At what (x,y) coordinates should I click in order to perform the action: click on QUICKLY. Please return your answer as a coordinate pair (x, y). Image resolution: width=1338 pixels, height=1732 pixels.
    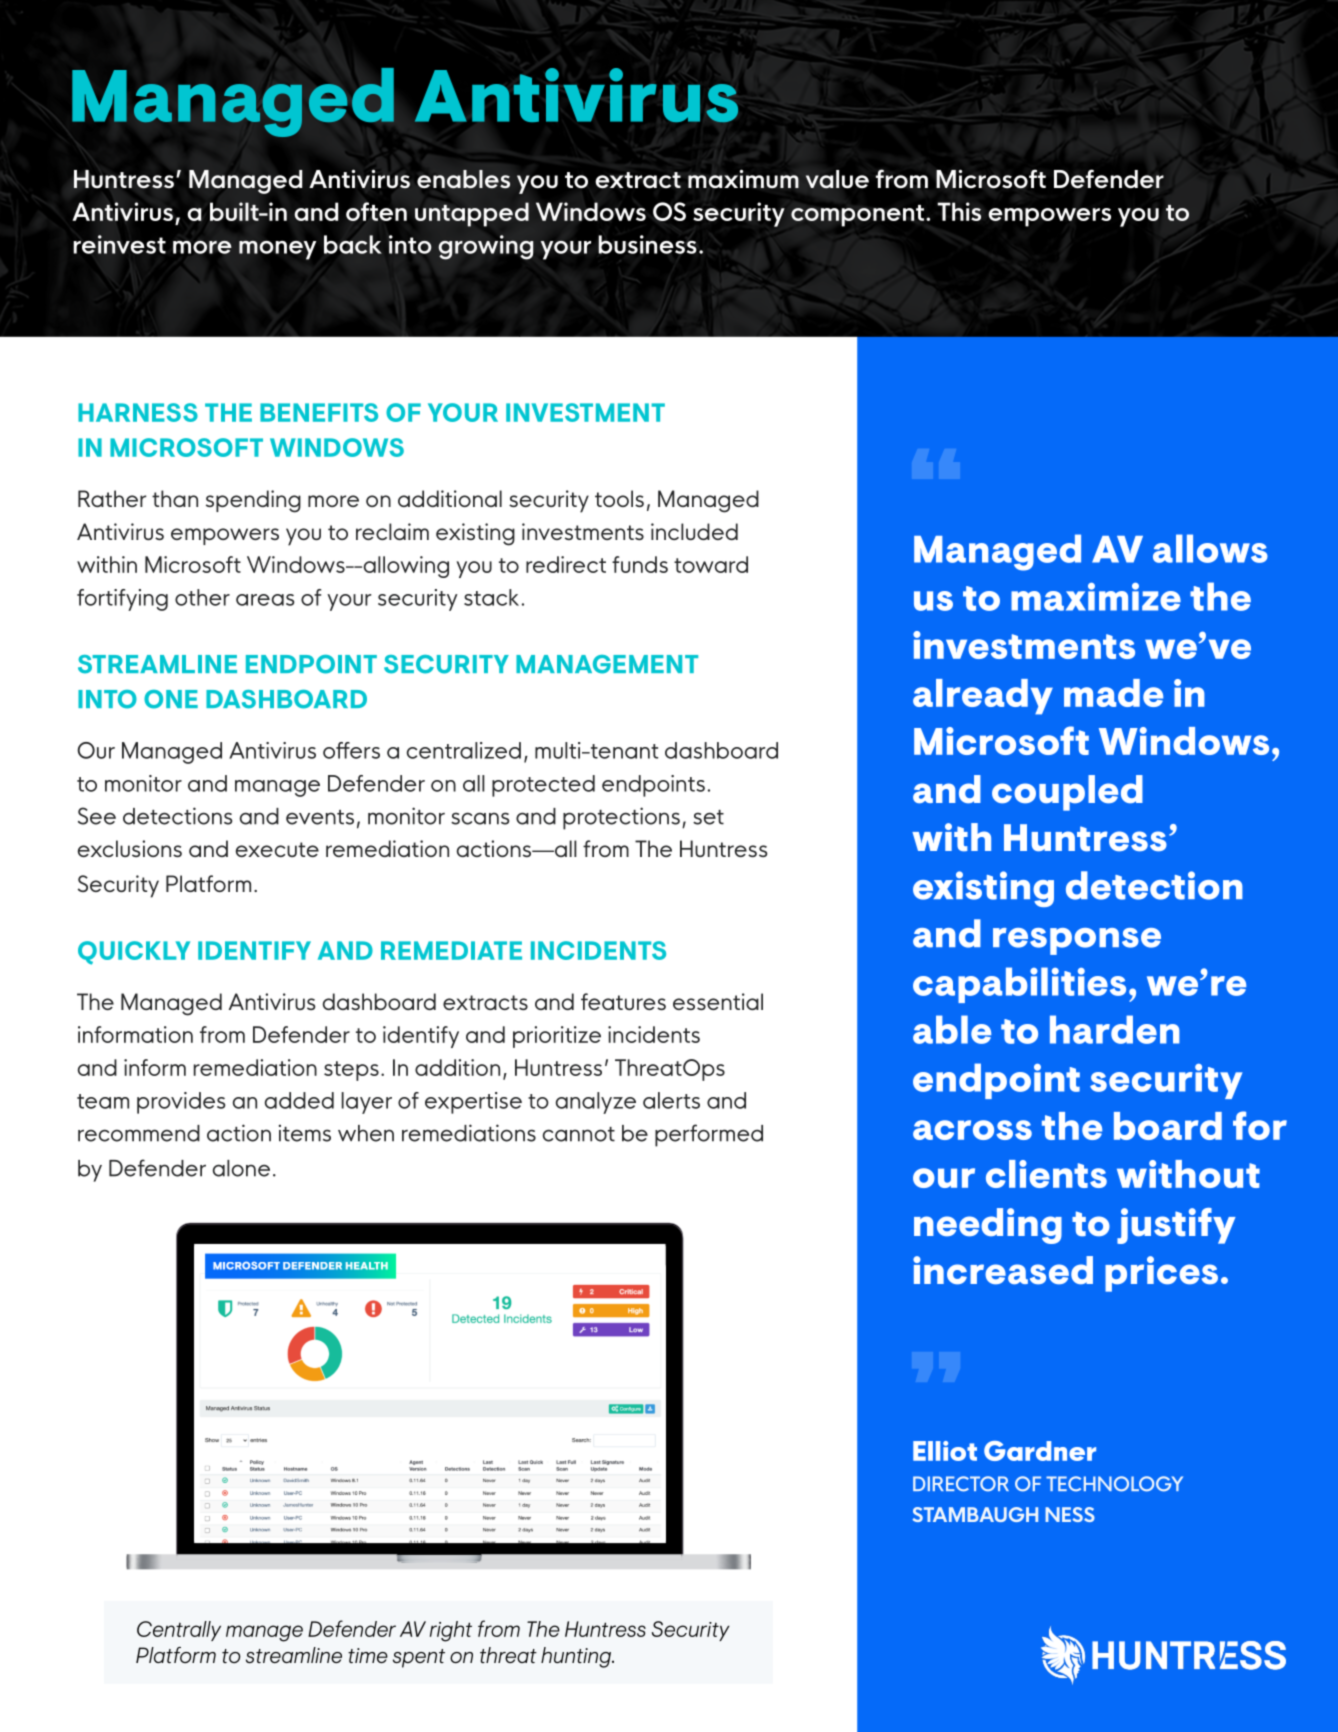
    Looking at the image, I should click on (134, 953).
